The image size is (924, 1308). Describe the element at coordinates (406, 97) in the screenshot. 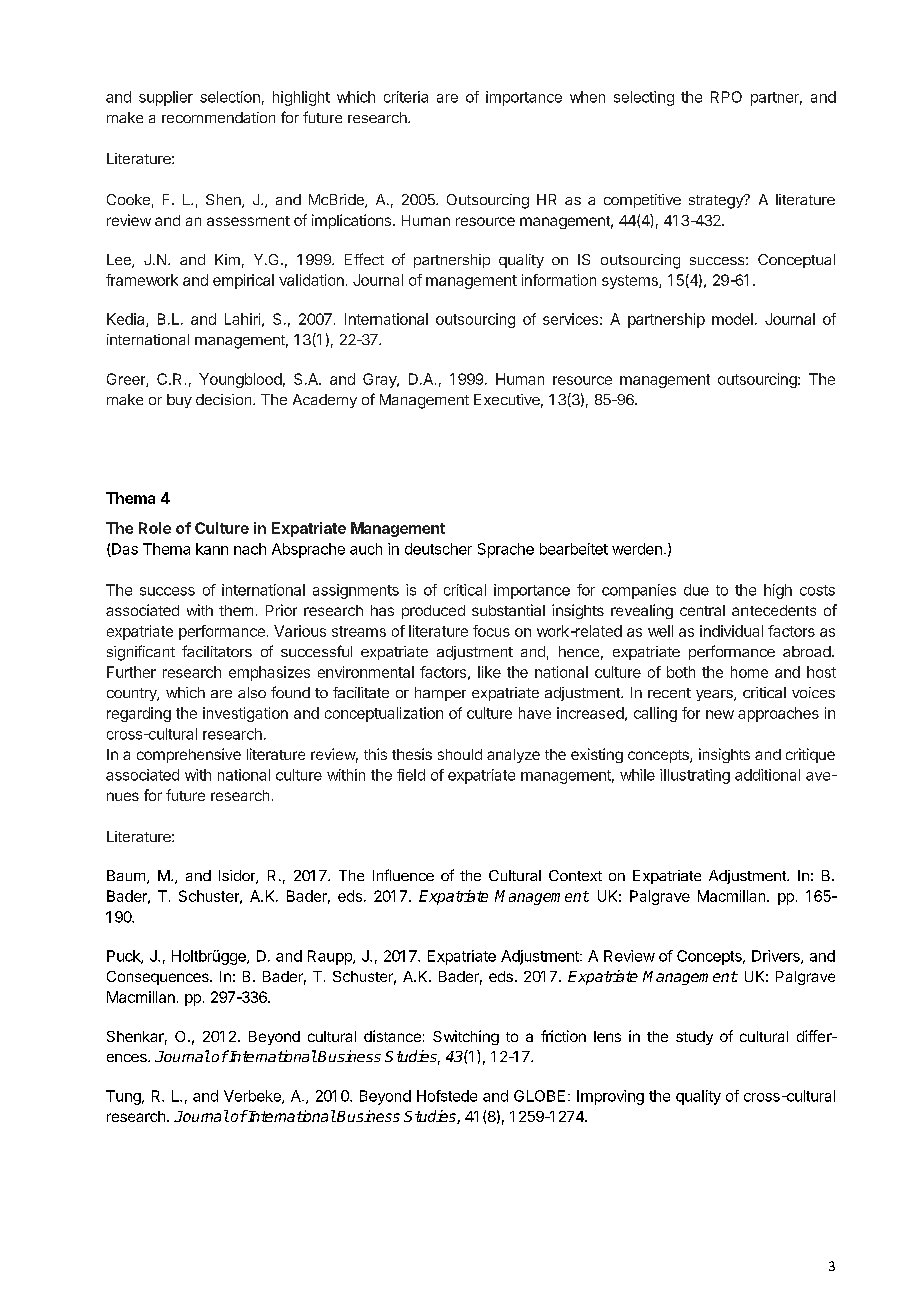

I see `criteria` at that location.
